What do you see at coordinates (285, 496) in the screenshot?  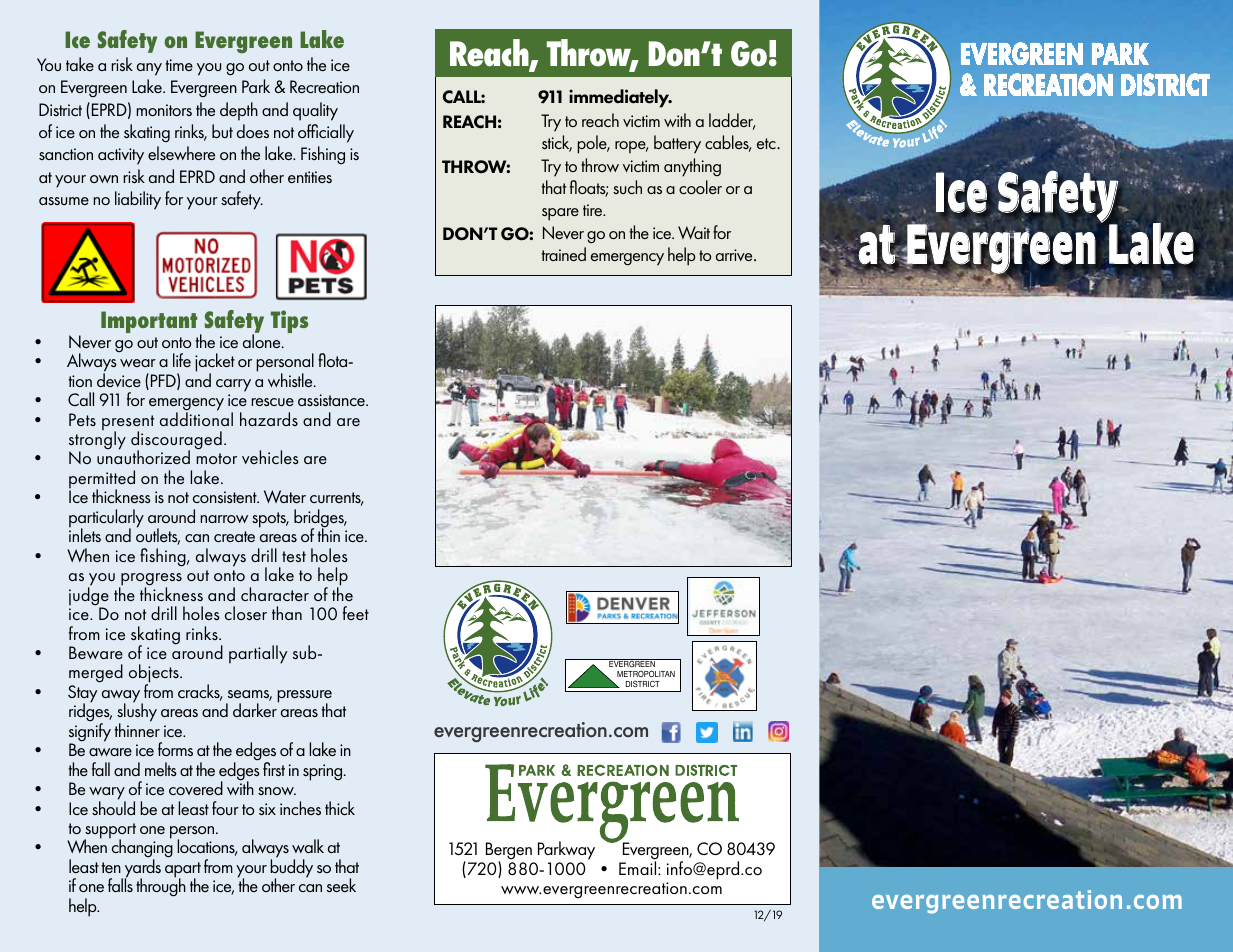 I see `Water` at bounding box center [285, 496].
